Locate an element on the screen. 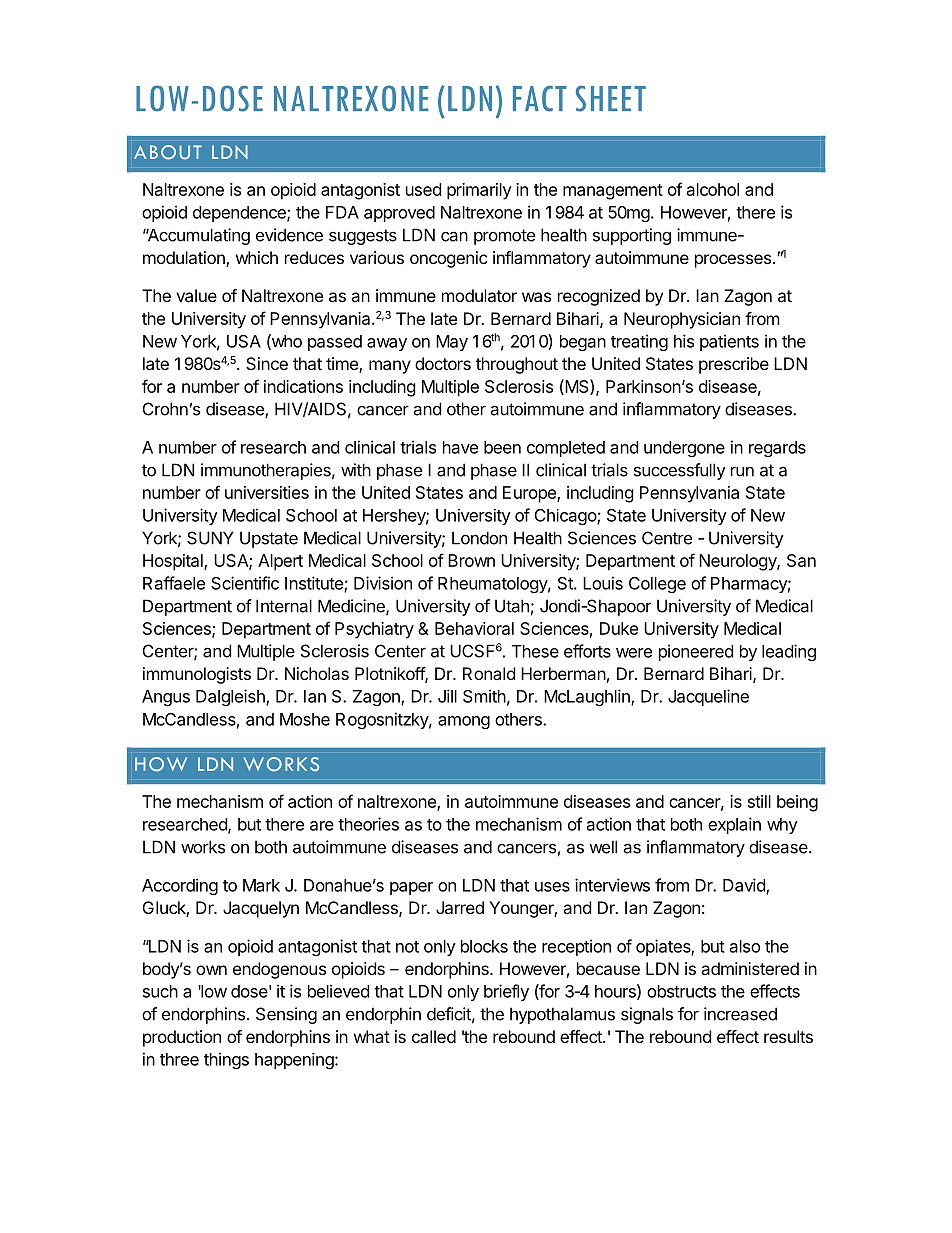 The width and height of the screenshot is (952, 1233). ABOUT is located at coordinates (168, 152).
